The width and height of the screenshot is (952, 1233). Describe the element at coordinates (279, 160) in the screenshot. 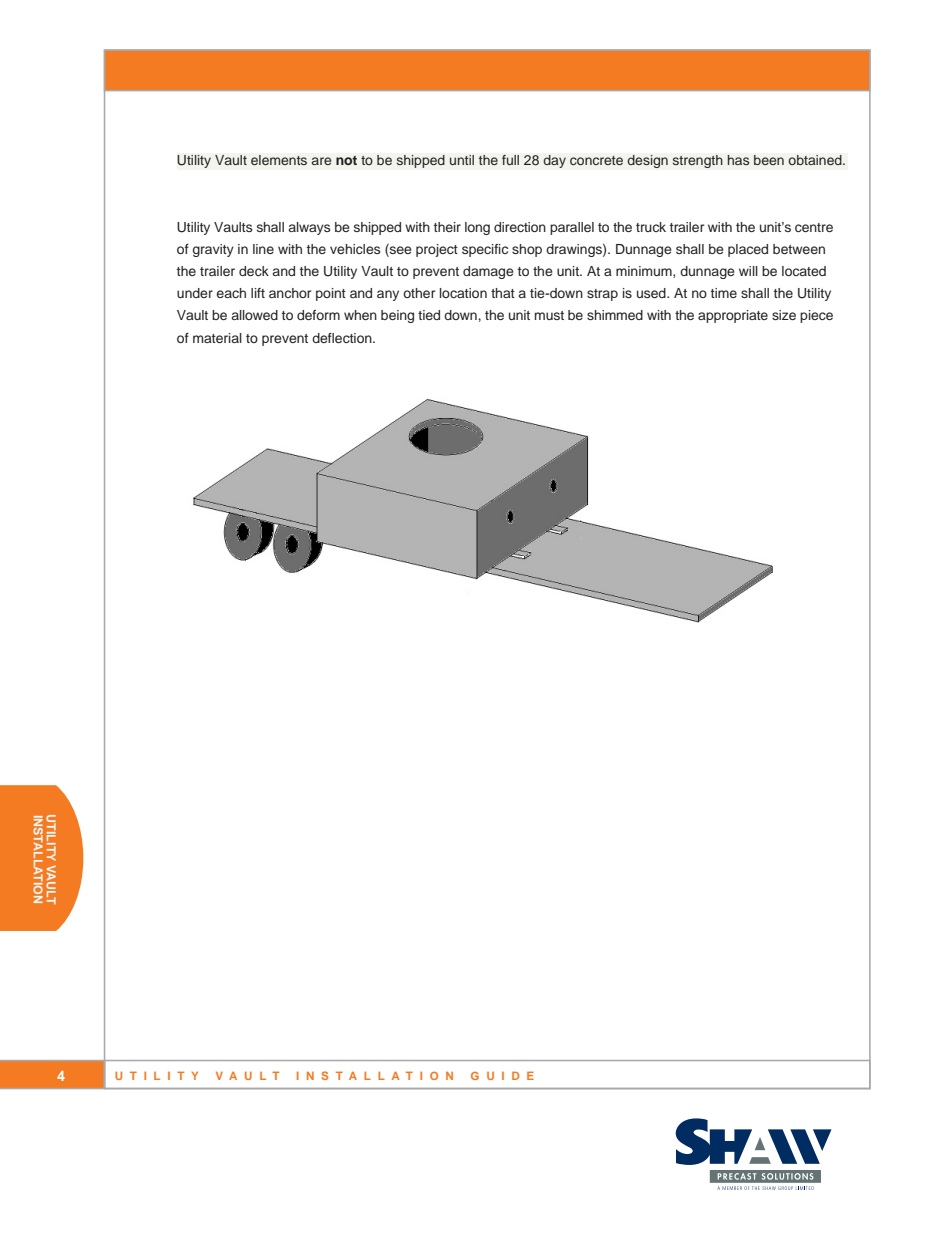

I see `elements` at that location.
